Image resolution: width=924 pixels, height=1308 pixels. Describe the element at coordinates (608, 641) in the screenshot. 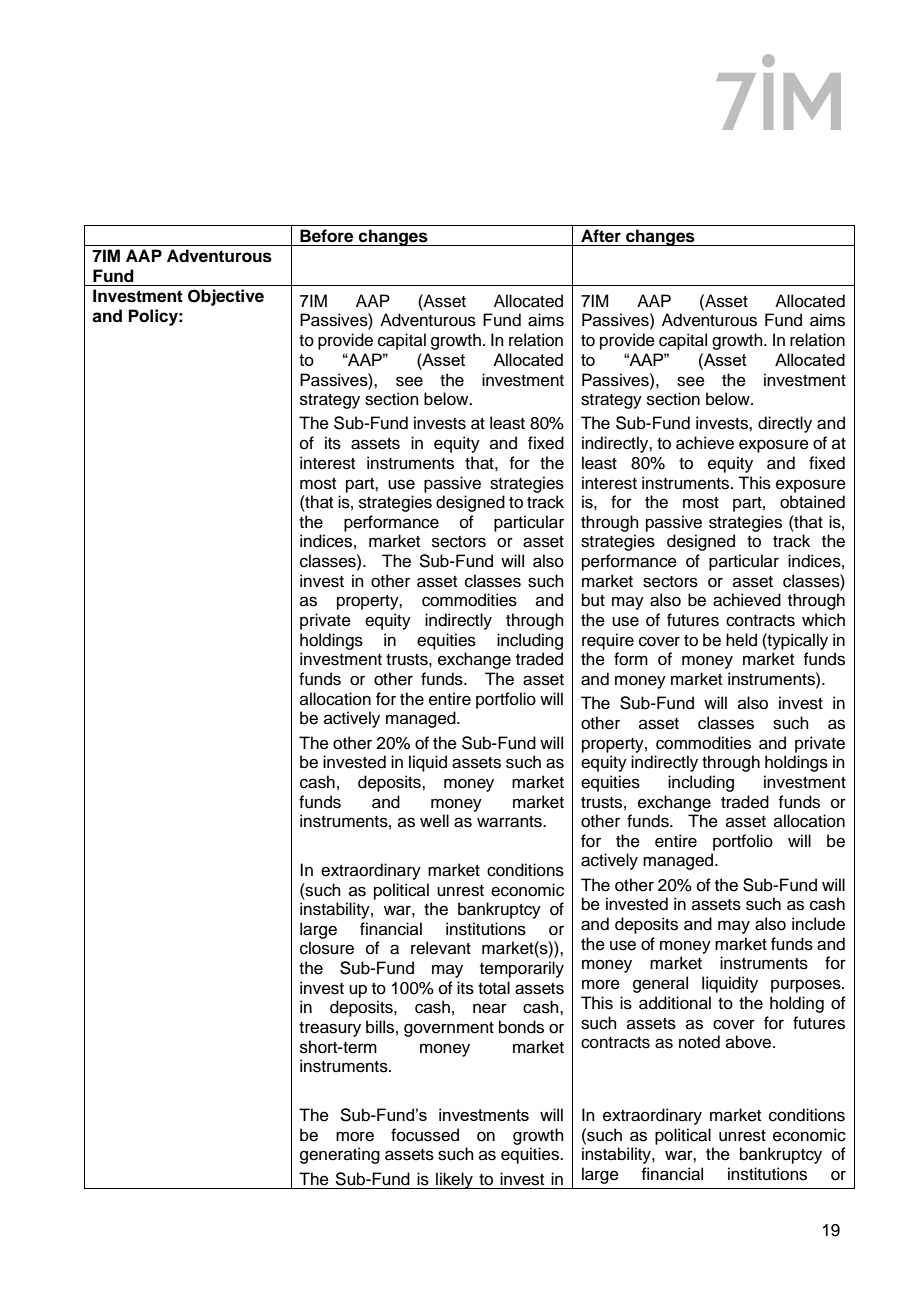

I see `require` at that location.
